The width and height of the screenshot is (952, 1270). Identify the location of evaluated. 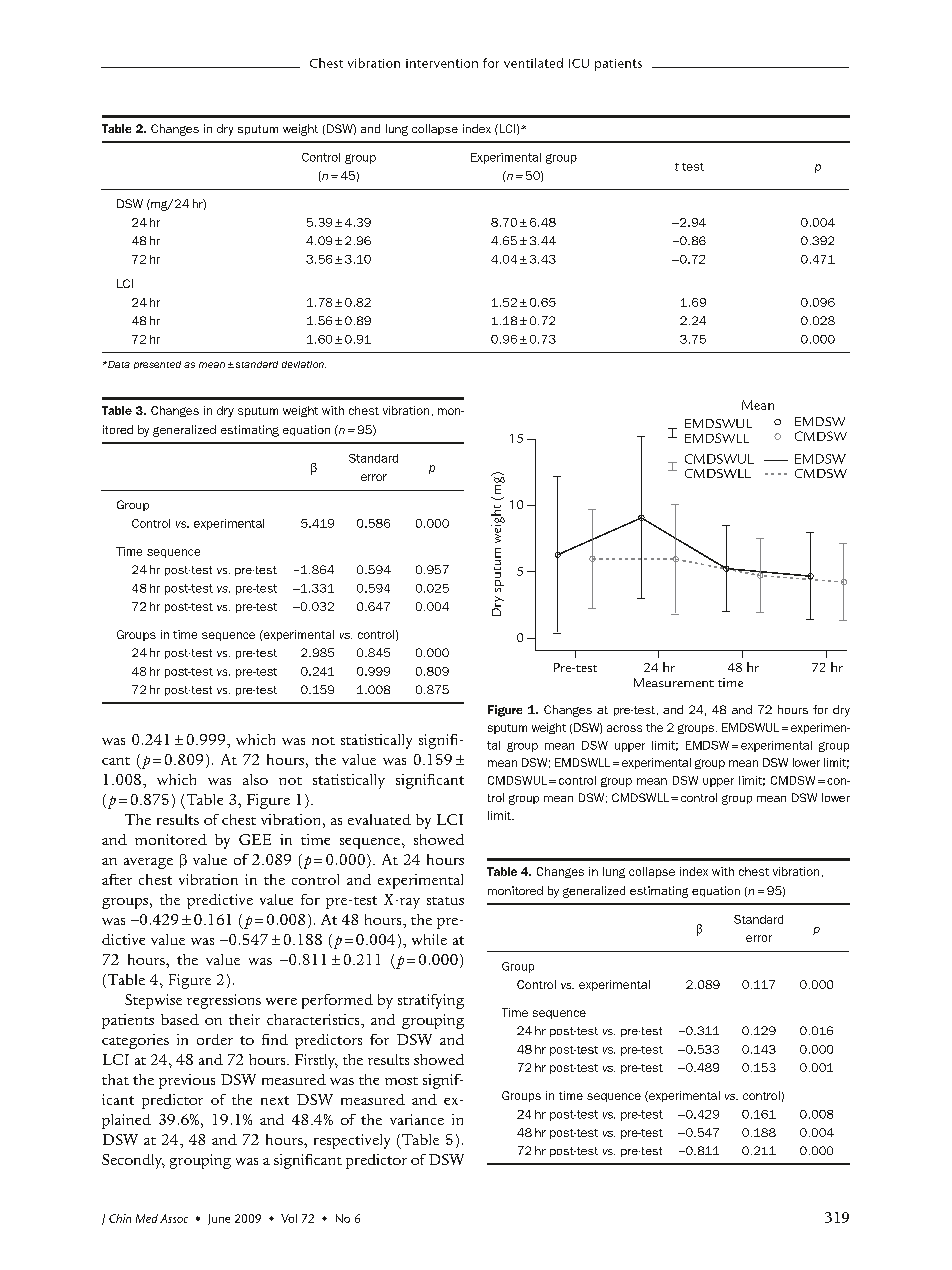
(379, 819).
